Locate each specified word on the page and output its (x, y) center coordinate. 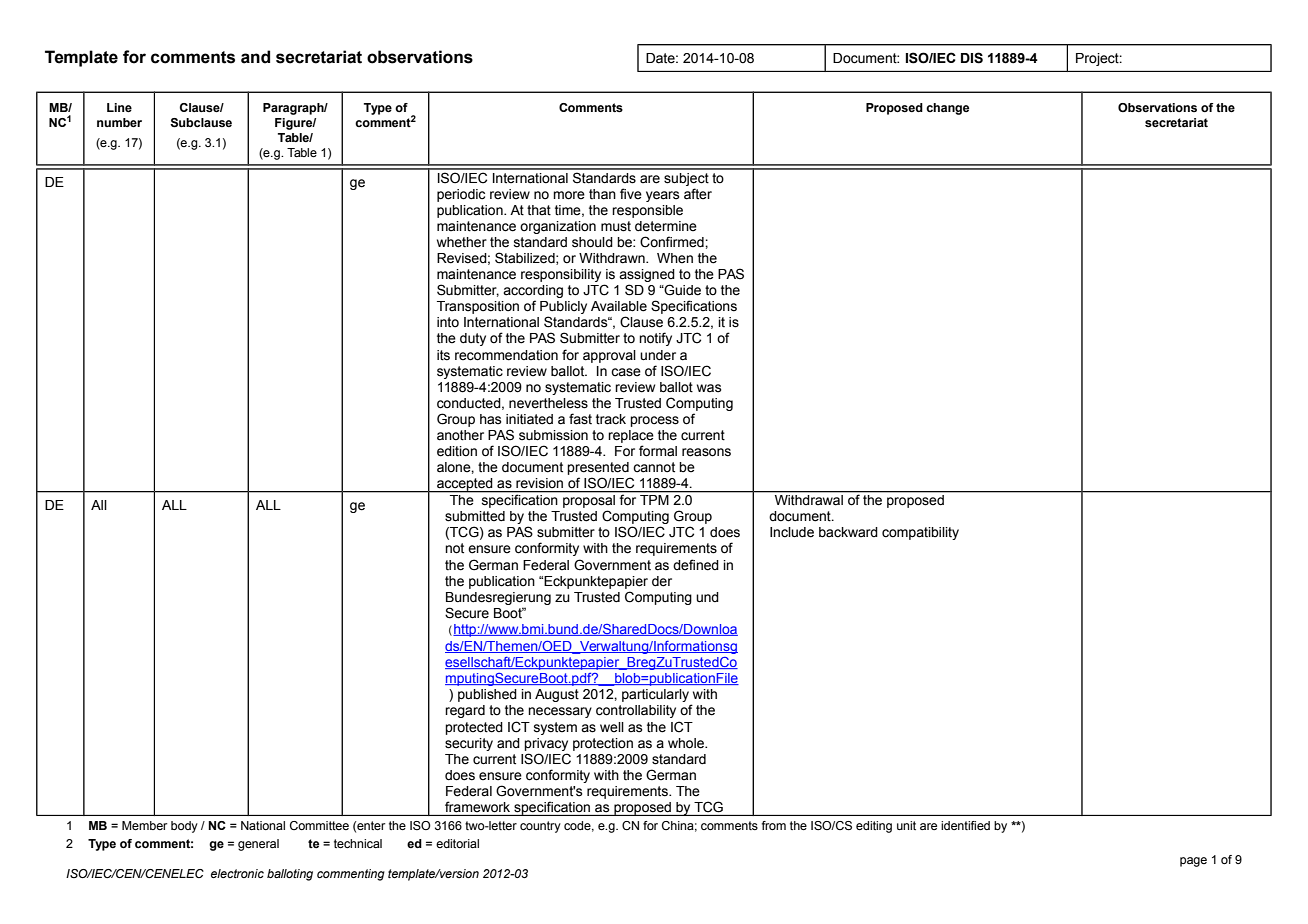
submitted (475, 516)
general (258, 845)
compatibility (920, 533)
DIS (972, 58)
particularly (655, 695)
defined (696, 565)
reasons (706, 452)
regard (465, 711)
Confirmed (673, 242)
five (631, 193)
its (443, 355)
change (947, 109)
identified (965, 825)
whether (462, 242)
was (709, 388)
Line (119, 107)
